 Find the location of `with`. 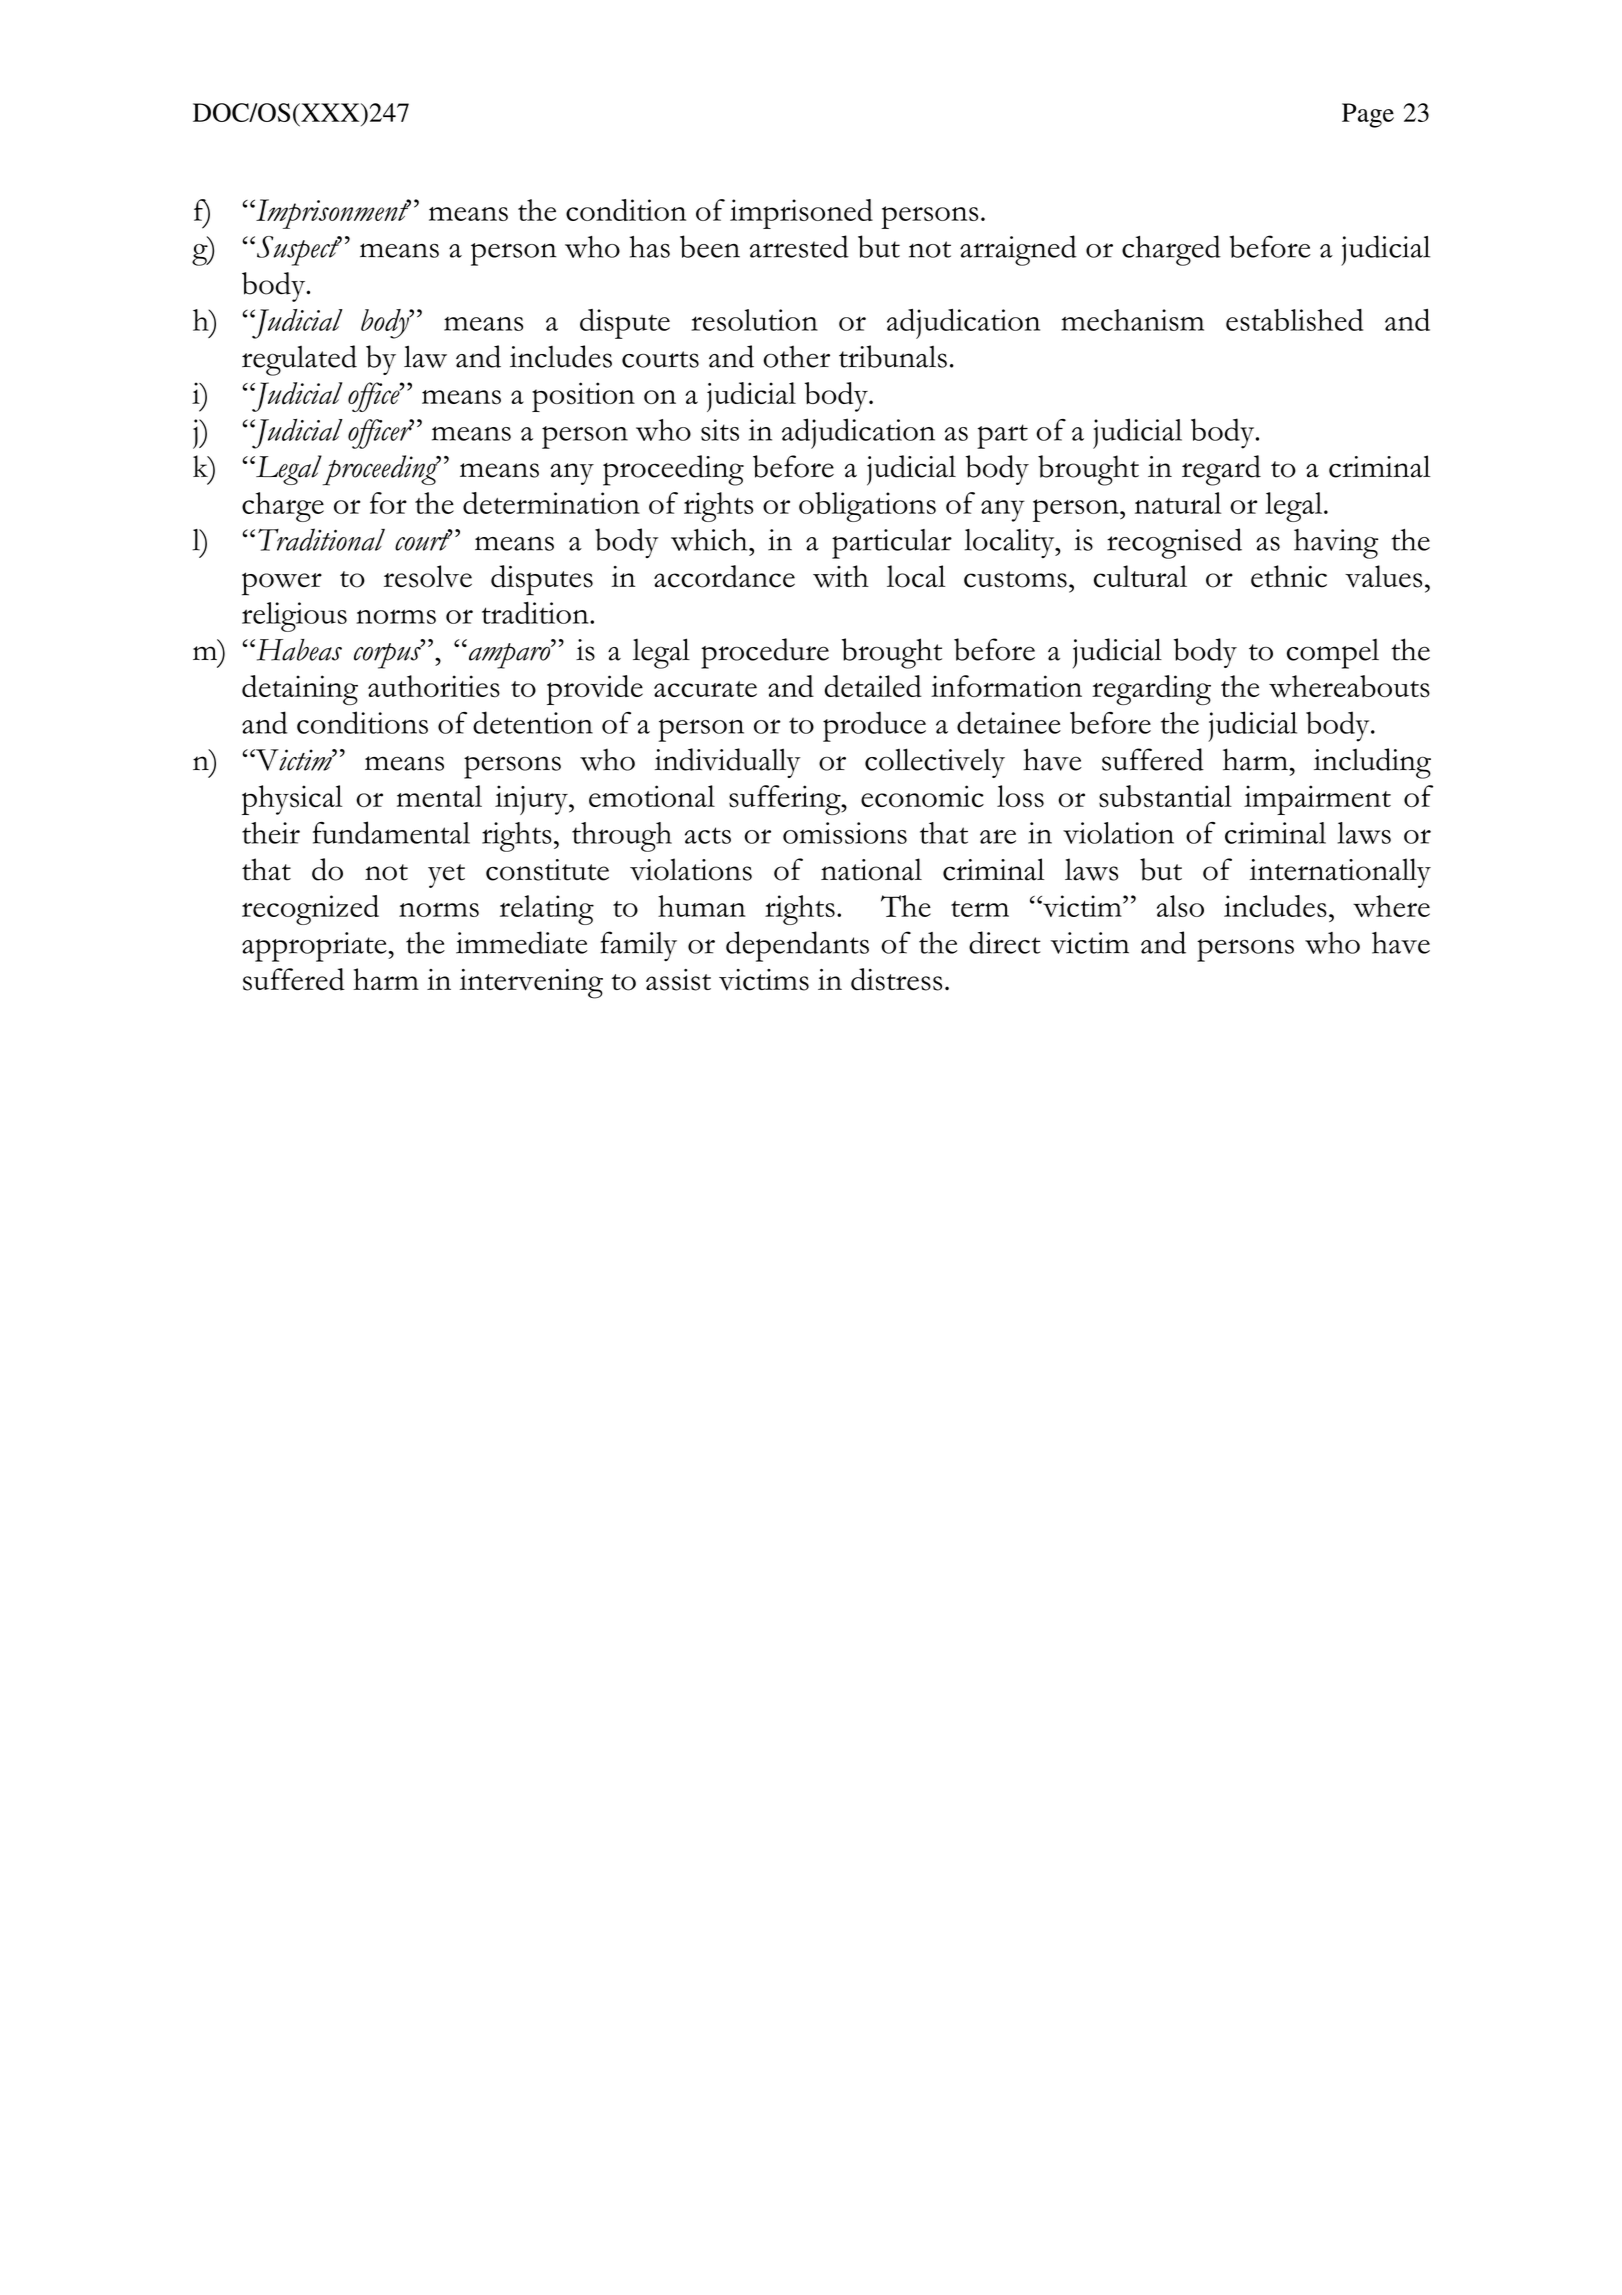

with is located at coordinates (841, 576).
